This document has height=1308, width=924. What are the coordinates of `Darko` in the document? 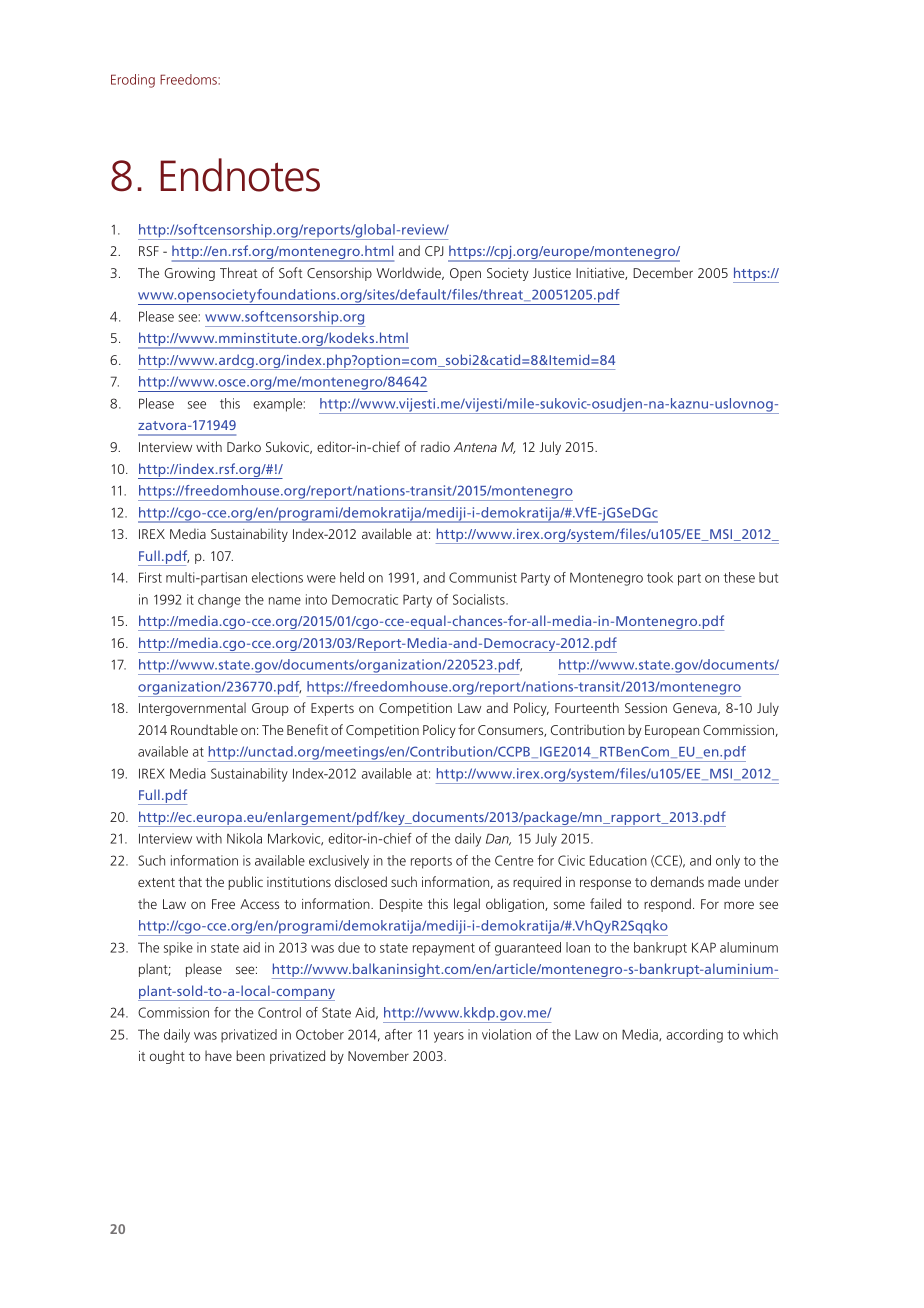 It's located at (244, 446).
